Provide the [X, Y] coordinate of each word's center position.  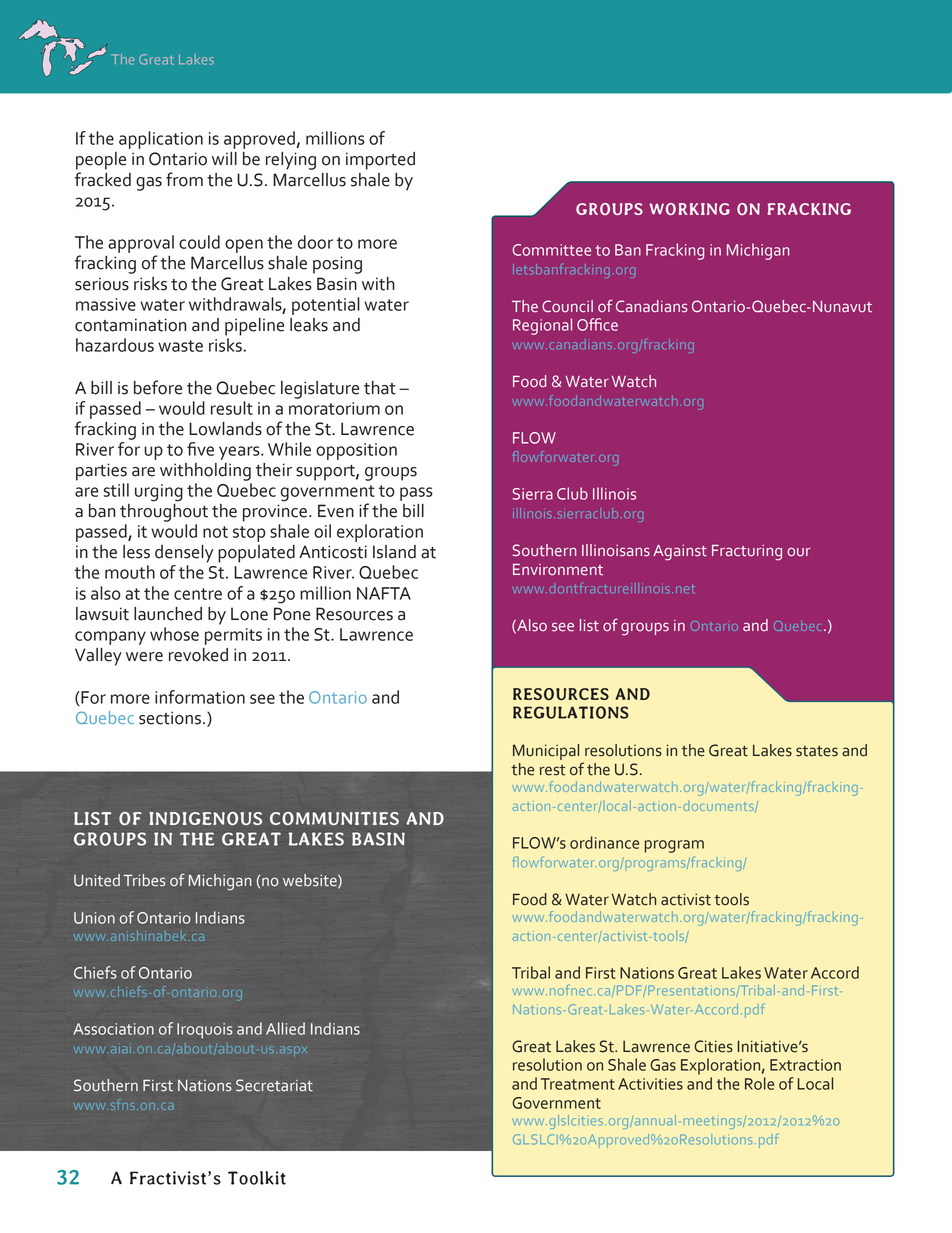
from [184, 179]
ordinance [604, 842]
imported [380, 161]
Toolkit [257, 1178]
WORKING [689, 209]
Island [394, 552]
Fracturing [747, 553]
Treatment [578, 1084]
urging [159, 493]
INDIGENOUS [205, 818]
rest [552, 770]
